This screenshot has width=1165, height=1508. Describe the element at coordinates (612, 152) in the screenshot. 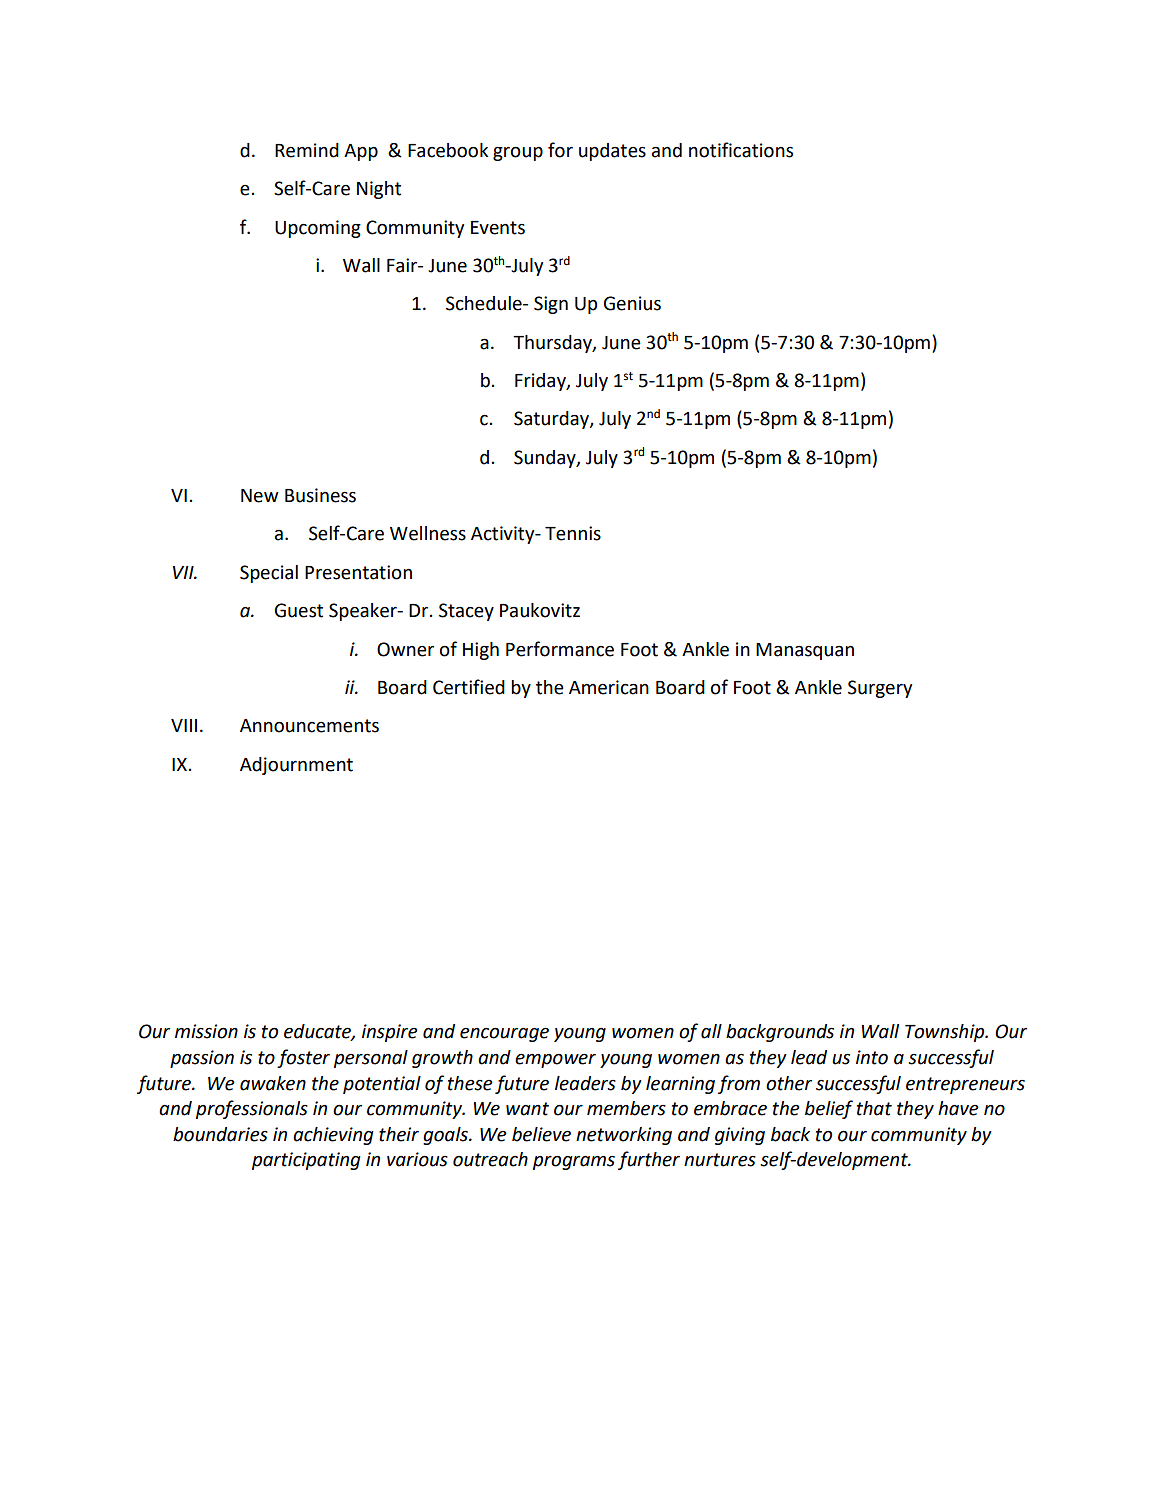

I see `updates` at that location.
